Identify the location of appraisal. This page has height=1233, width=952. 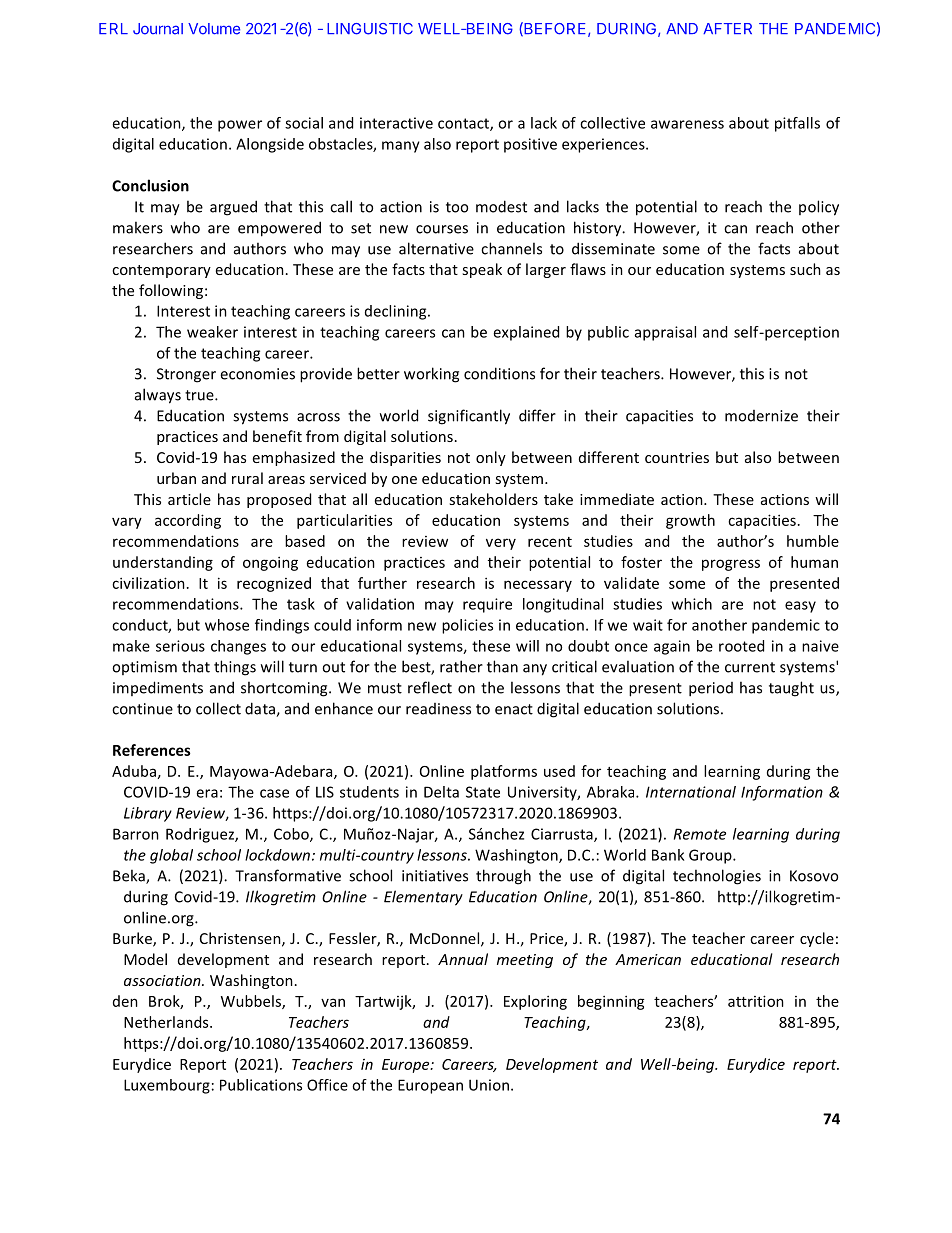
(665, 333).
